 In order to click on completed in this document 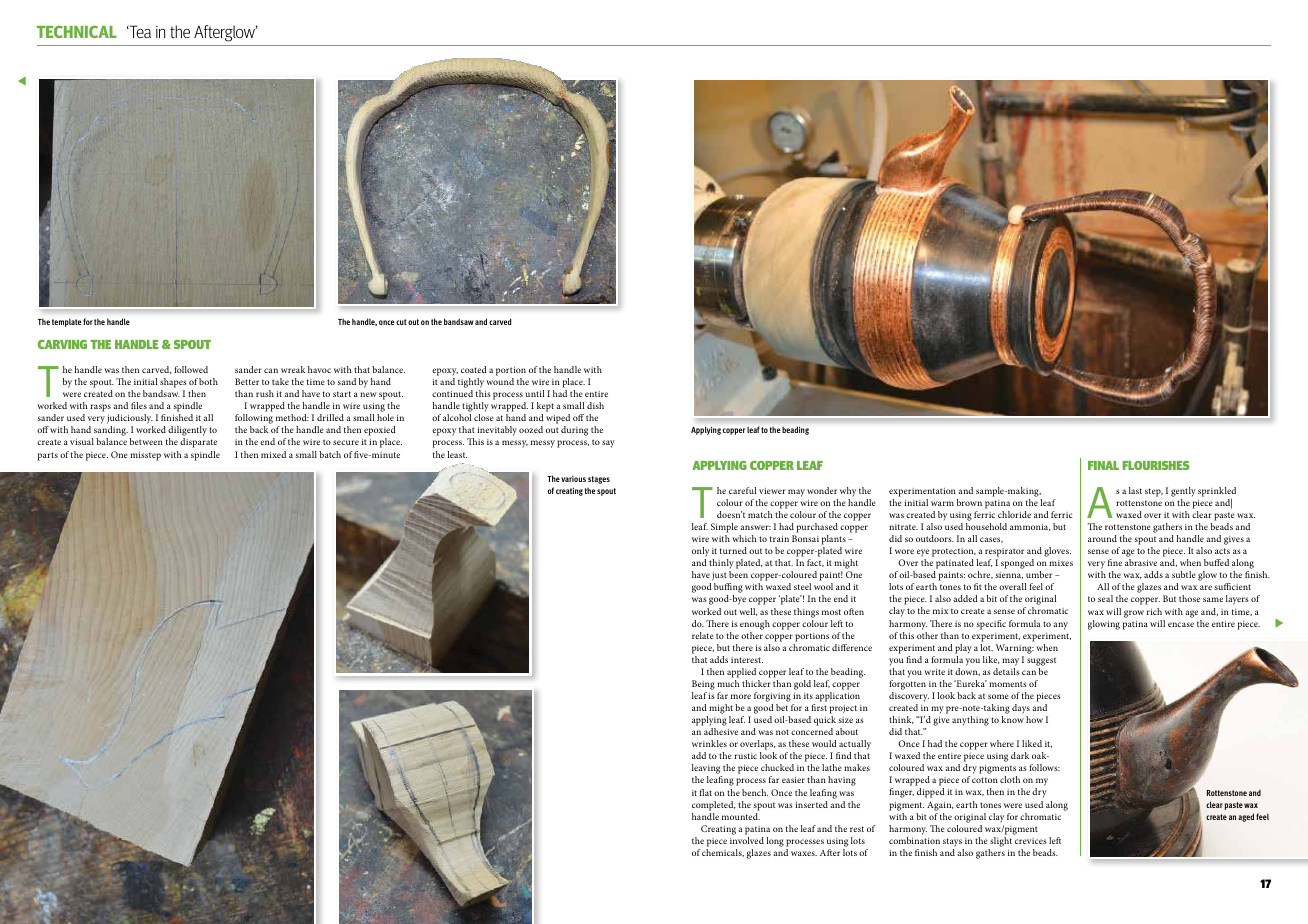, I will do `click(714, 806)`.
